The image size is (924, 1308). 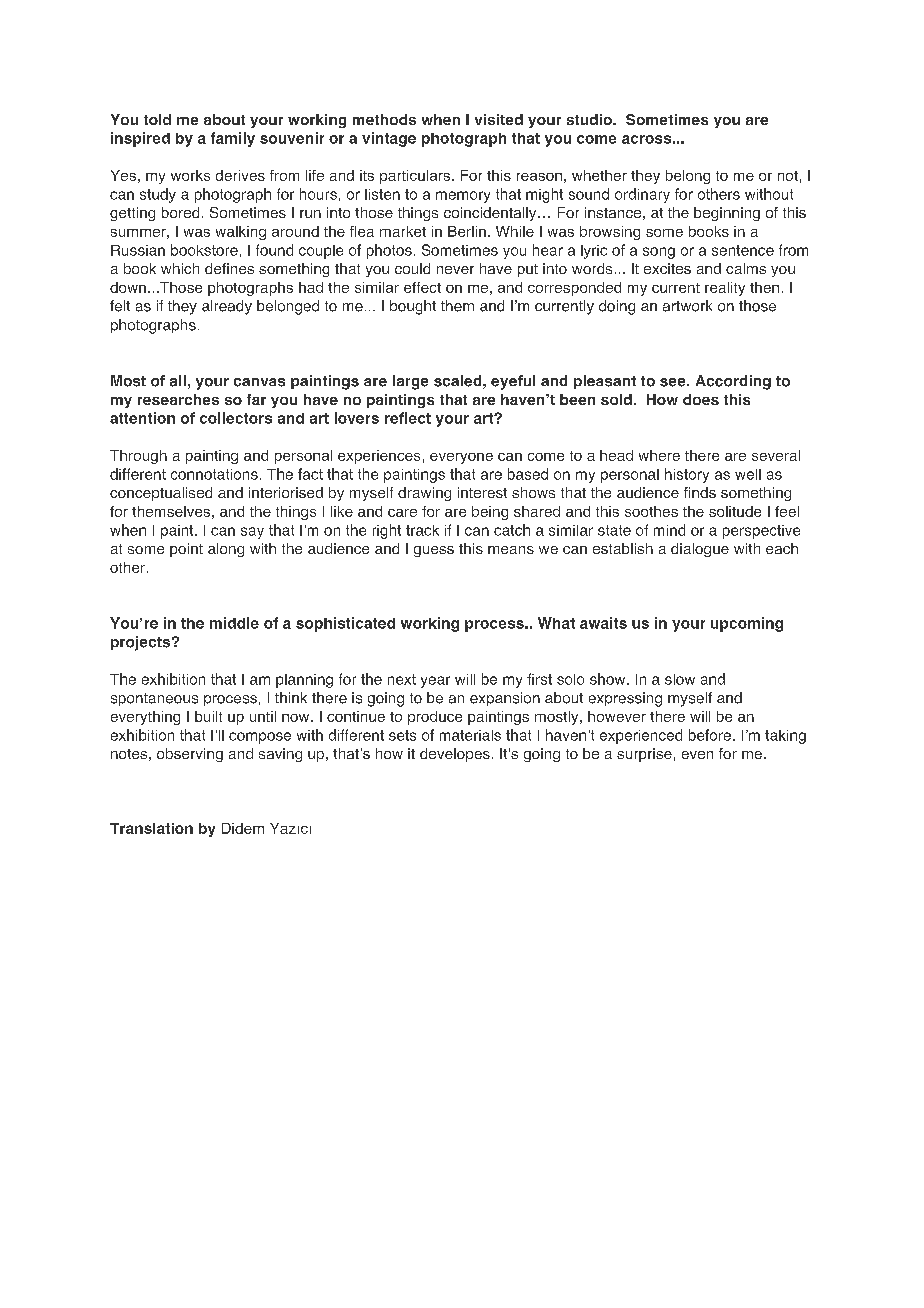 What do you see at coordinates (687, 475) in the screenshot?
I see `history` at bounding box center [687, 475].
